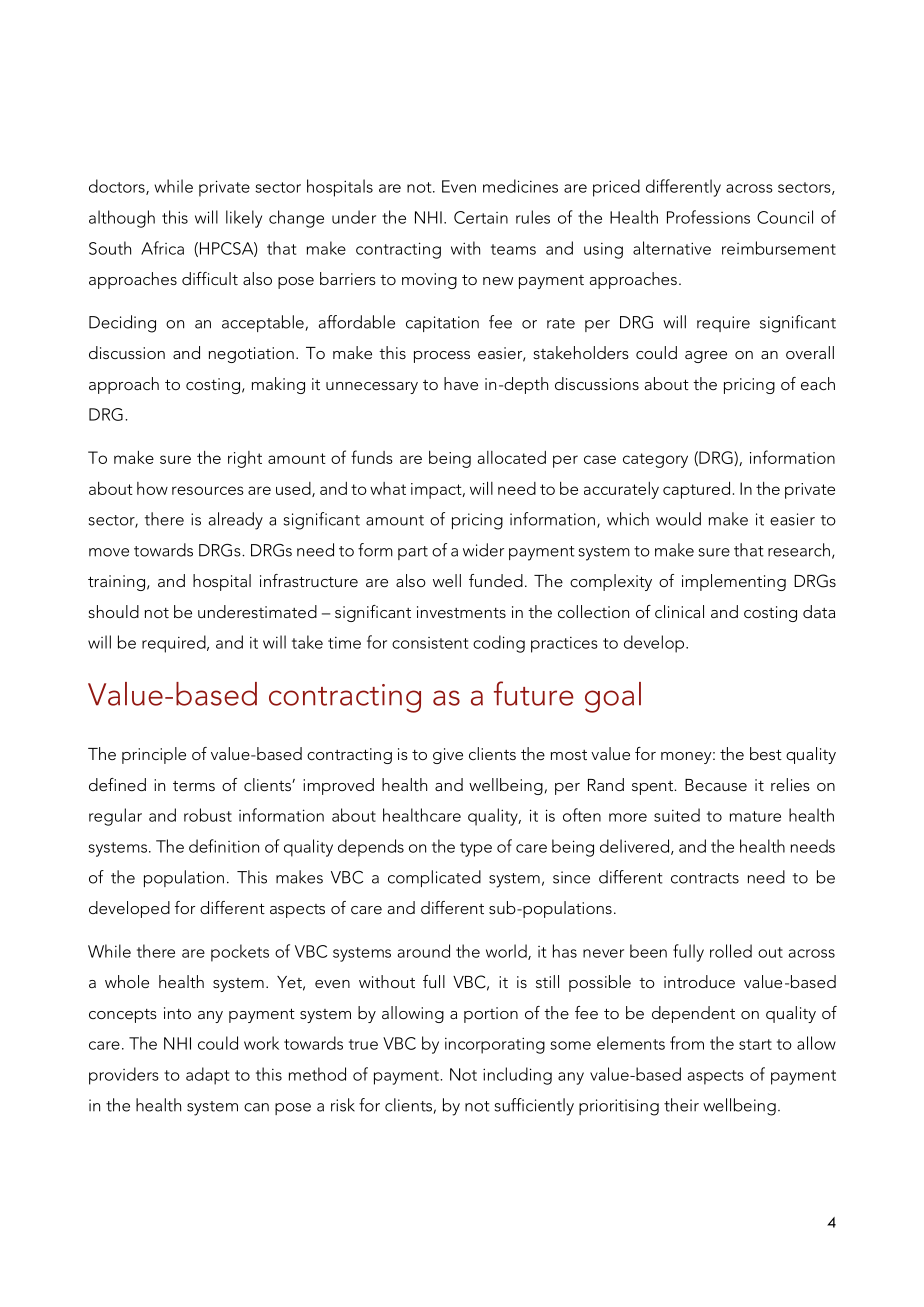  What do you see at coordinates (755, 1044) in the screenshot?
I see `start` at bounding box center [755, 1044].
